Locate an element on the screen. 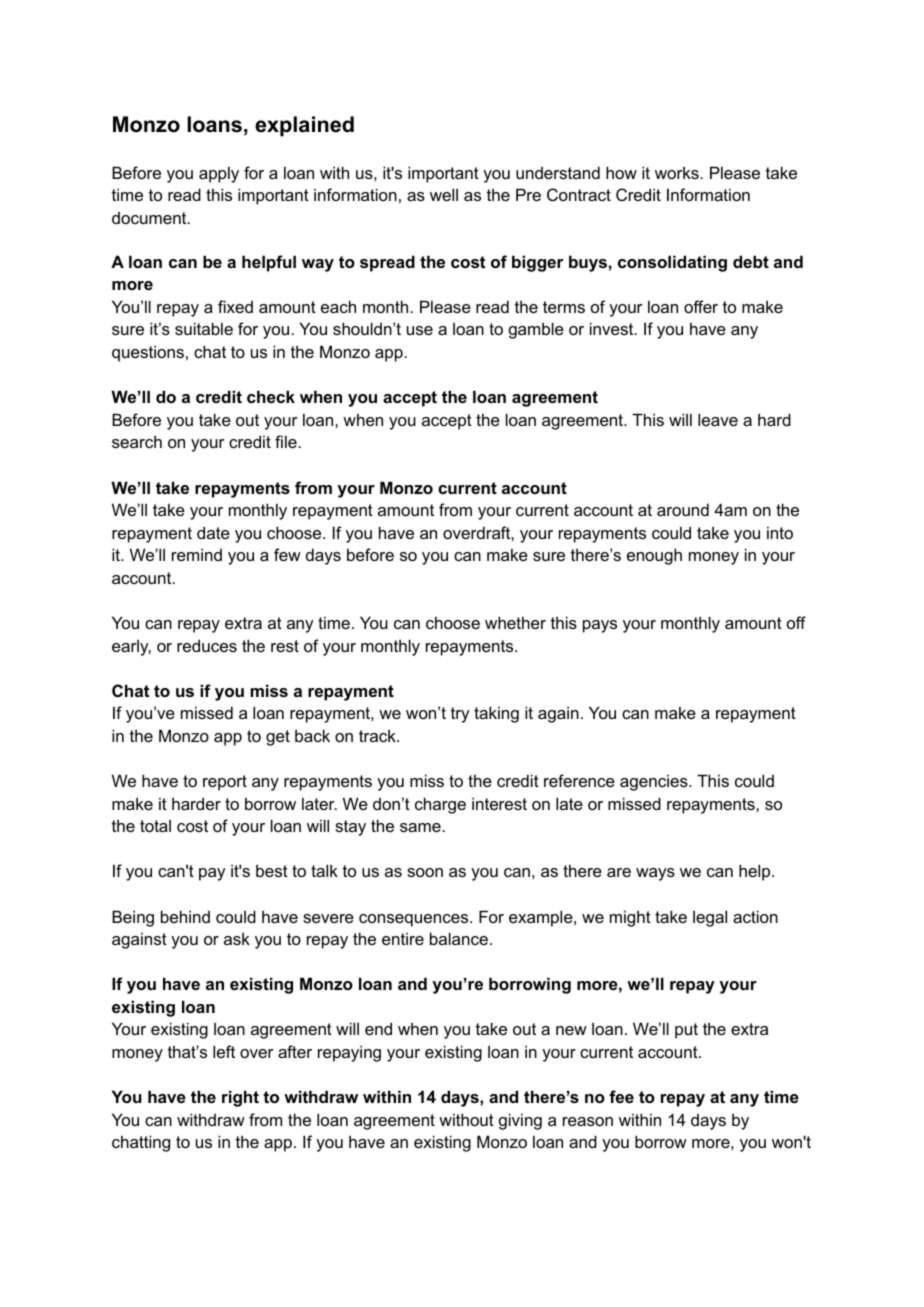 The image size is (924, 1307). works is located at coordinates (678, 172).
